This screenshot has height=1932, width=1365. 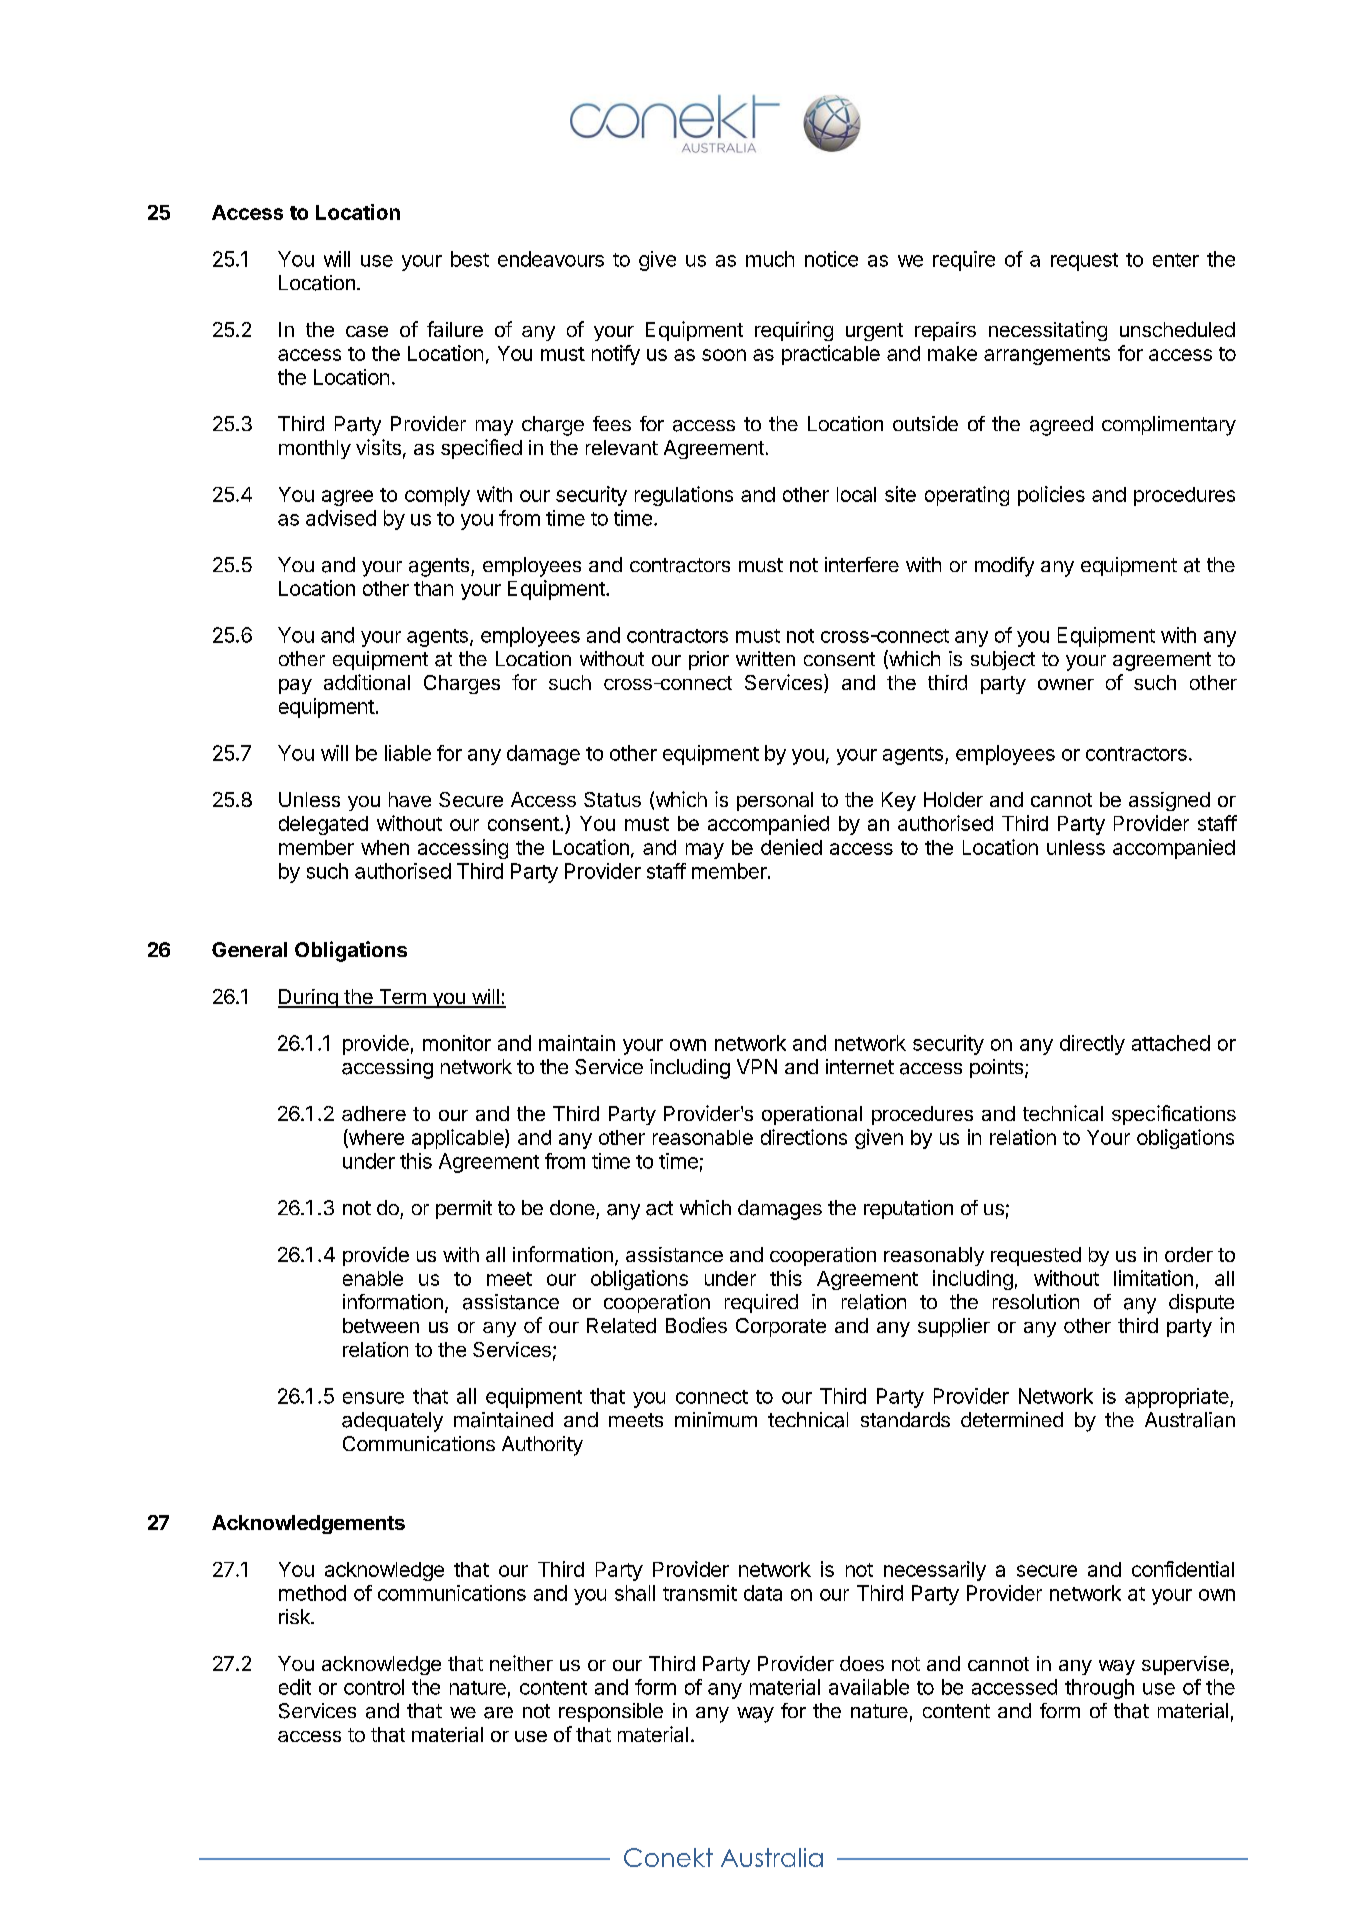 I want to click on VPN, so click(x=757, y=1066).
